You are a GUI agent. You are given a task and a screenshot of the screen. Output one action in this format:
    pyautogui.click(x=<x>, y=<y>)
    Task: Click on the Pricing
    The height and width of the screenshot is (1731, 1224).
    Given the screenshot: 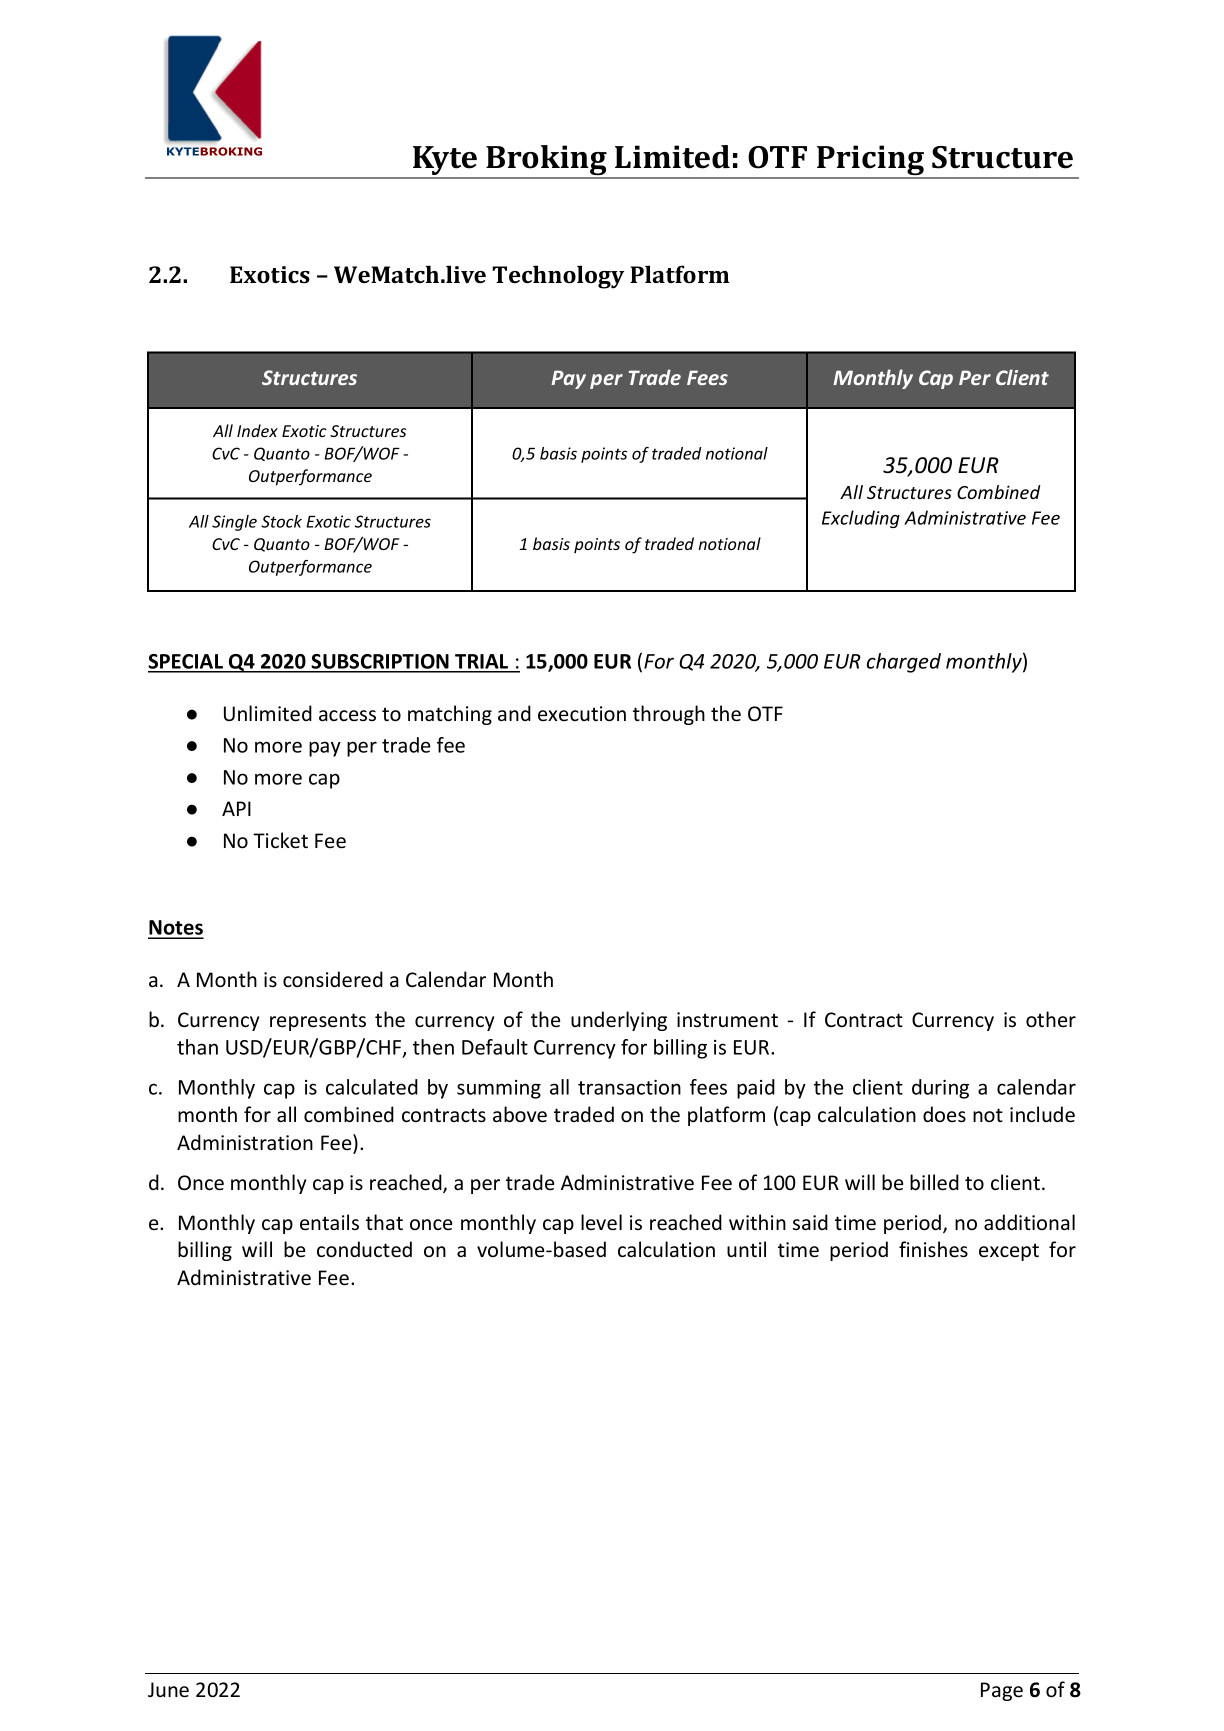 What is the action you would take?
    pyautogui.click(x=870, y=161)
